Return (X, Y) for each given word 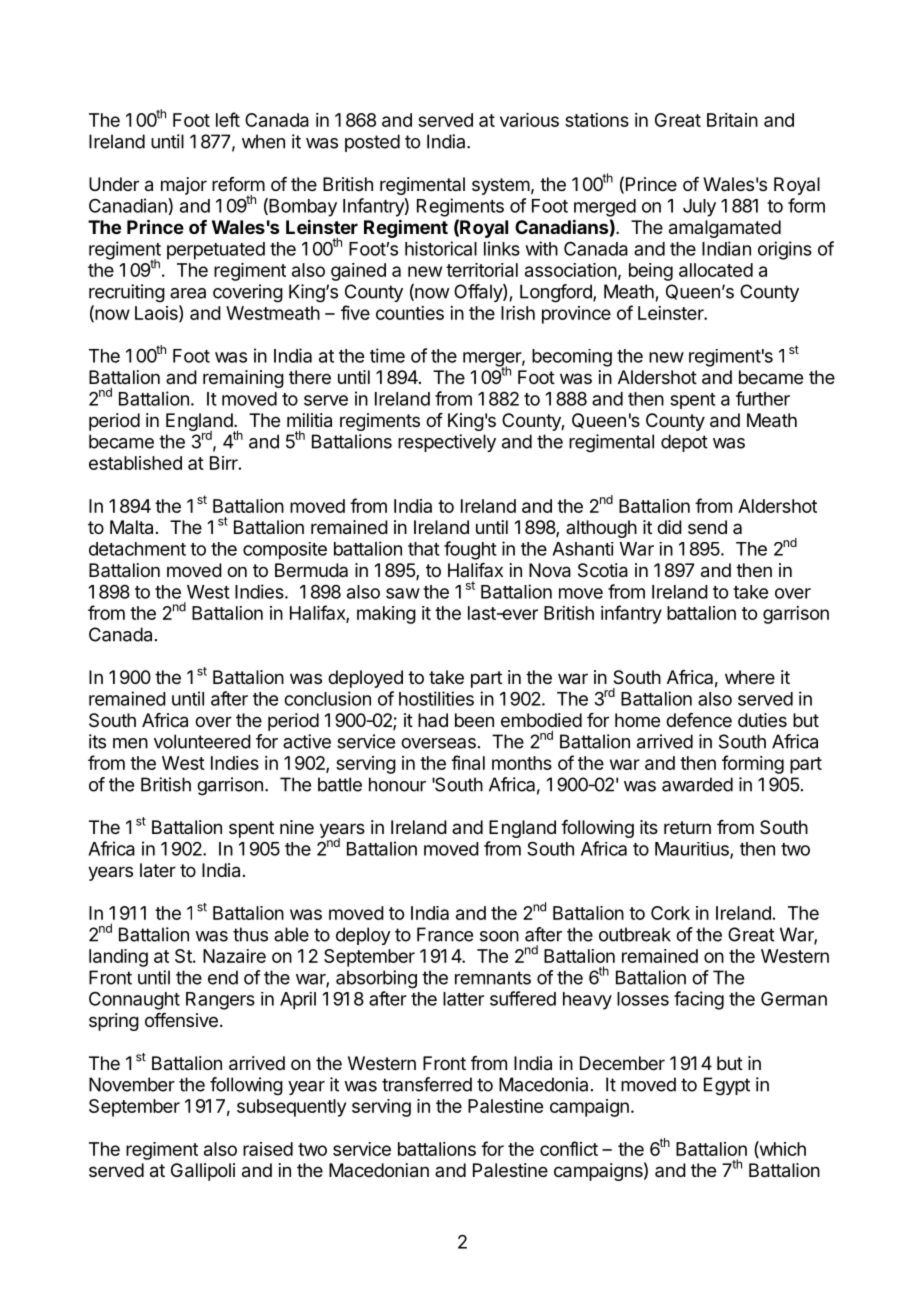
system (501, 186)
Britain (732, 120)
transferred (427, 1084)
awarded (697, 784)
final (468, 762)
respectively (447, 443)
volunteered (202, 741)
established (135, 463)
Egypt (727, 1086)
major (184, 186)
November (132, 1084)
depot (684, 443)
